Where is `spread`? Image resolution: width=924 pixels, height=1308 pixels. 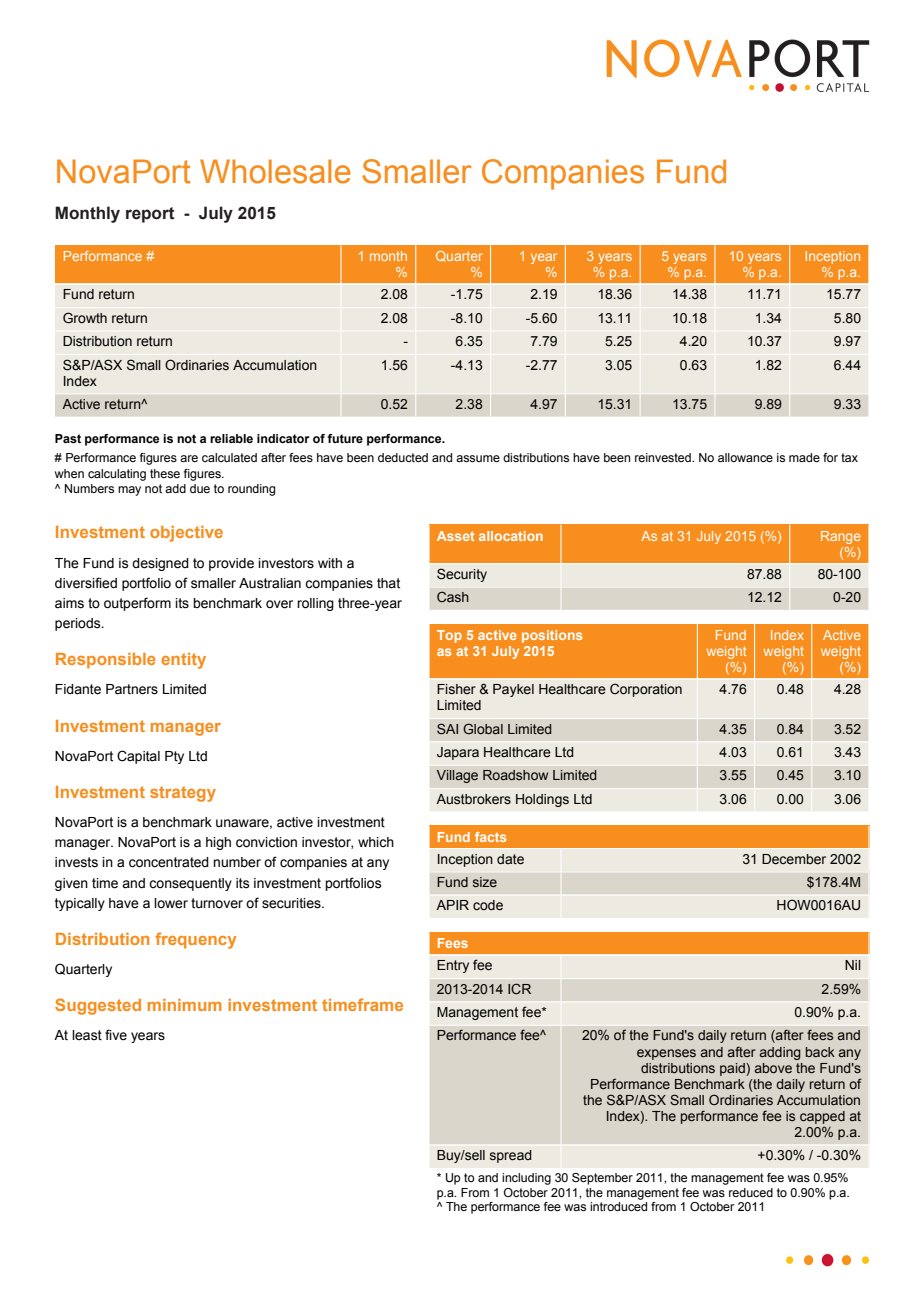 spread is located at coordinates (511, 1156).
